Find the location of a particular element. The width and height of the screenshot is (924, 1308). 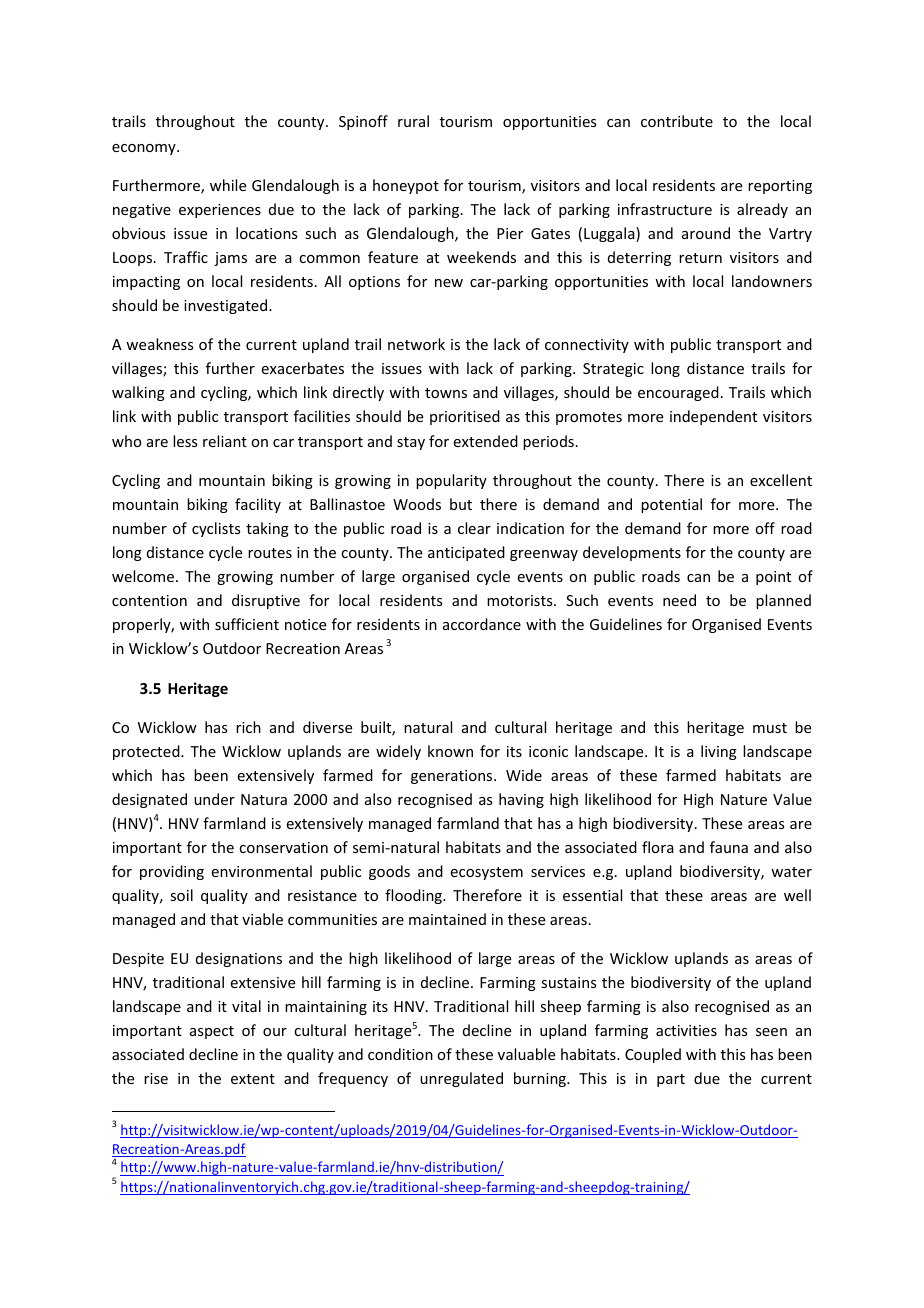

need is located at coordinates (679, 600).
